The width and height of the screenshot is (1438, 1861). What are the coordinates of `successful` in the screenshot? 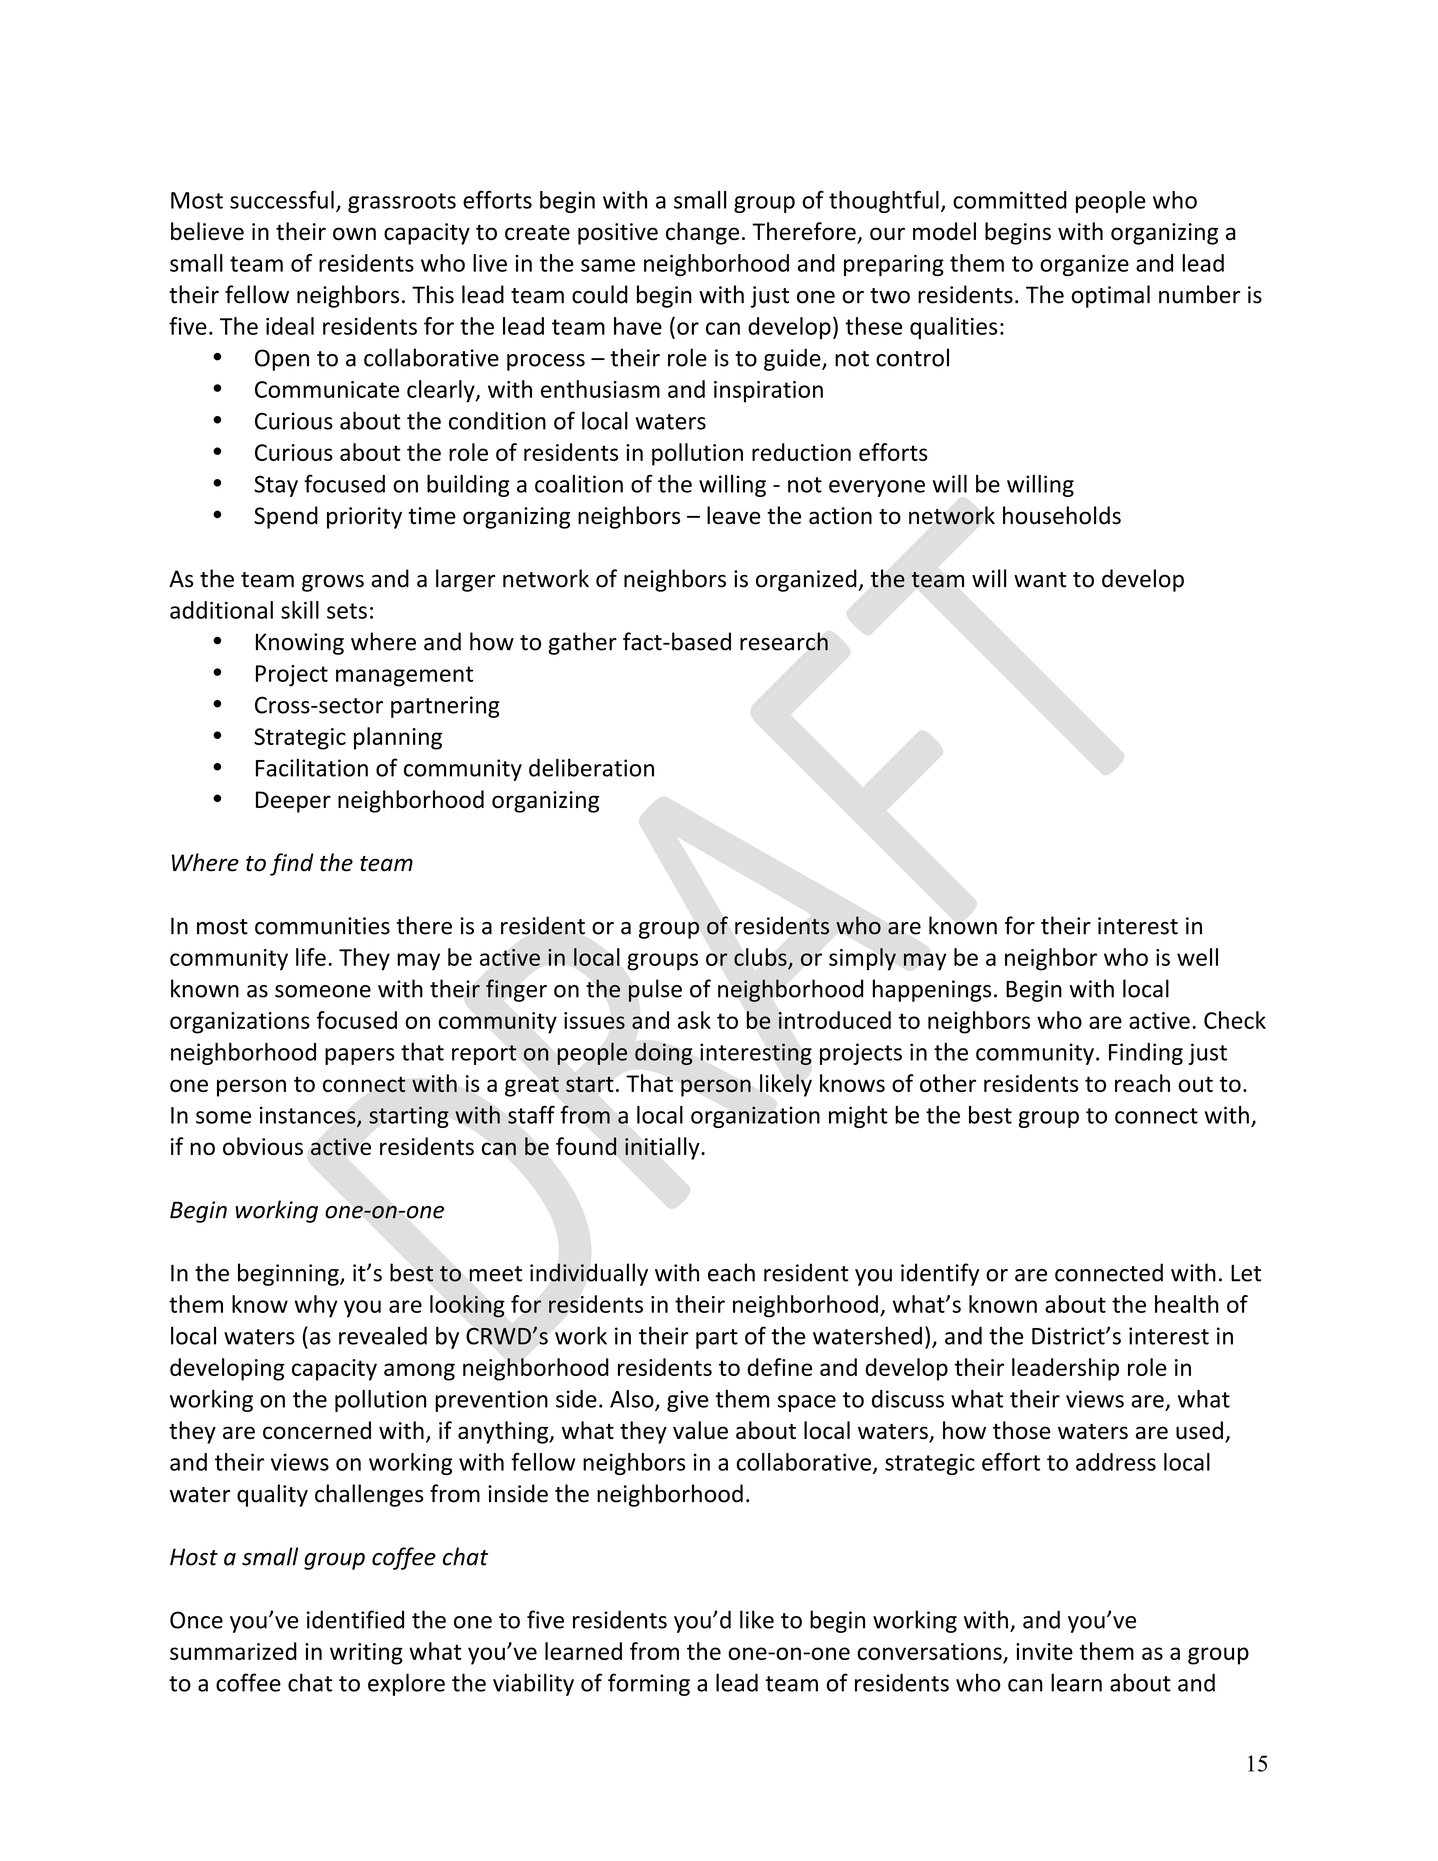 It's located at (282, 199).
